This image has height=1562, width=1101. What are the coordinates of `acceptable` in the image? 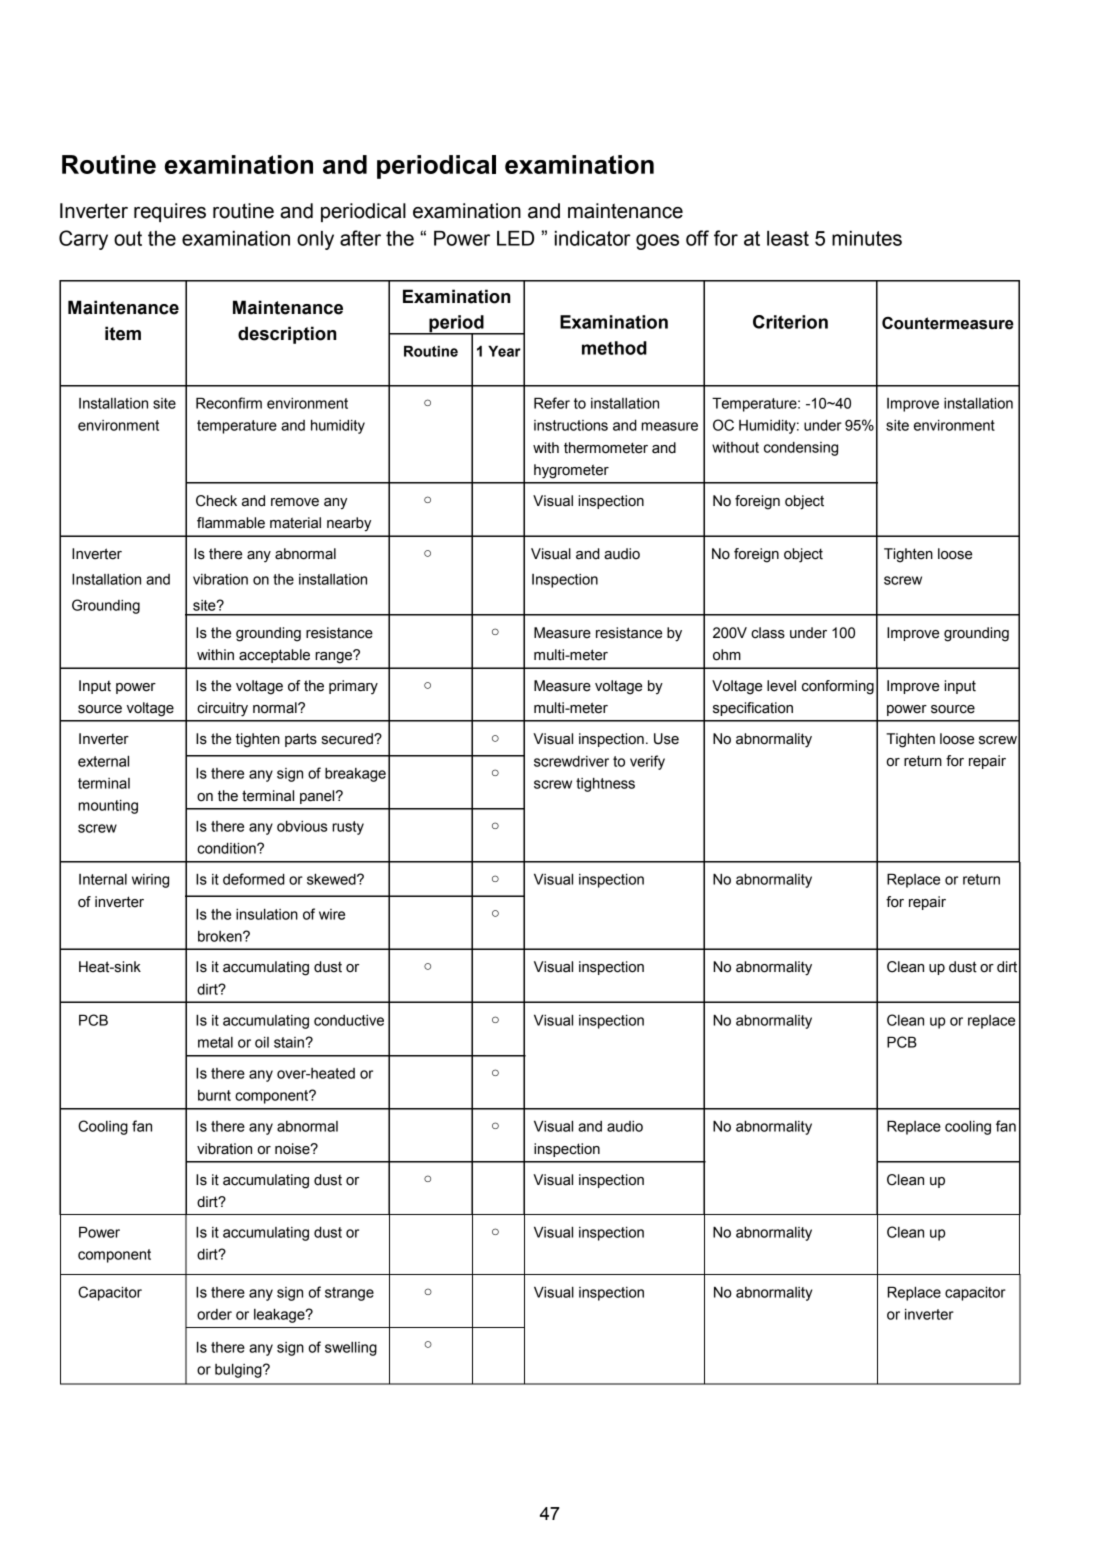 It's located at (274, 656).
